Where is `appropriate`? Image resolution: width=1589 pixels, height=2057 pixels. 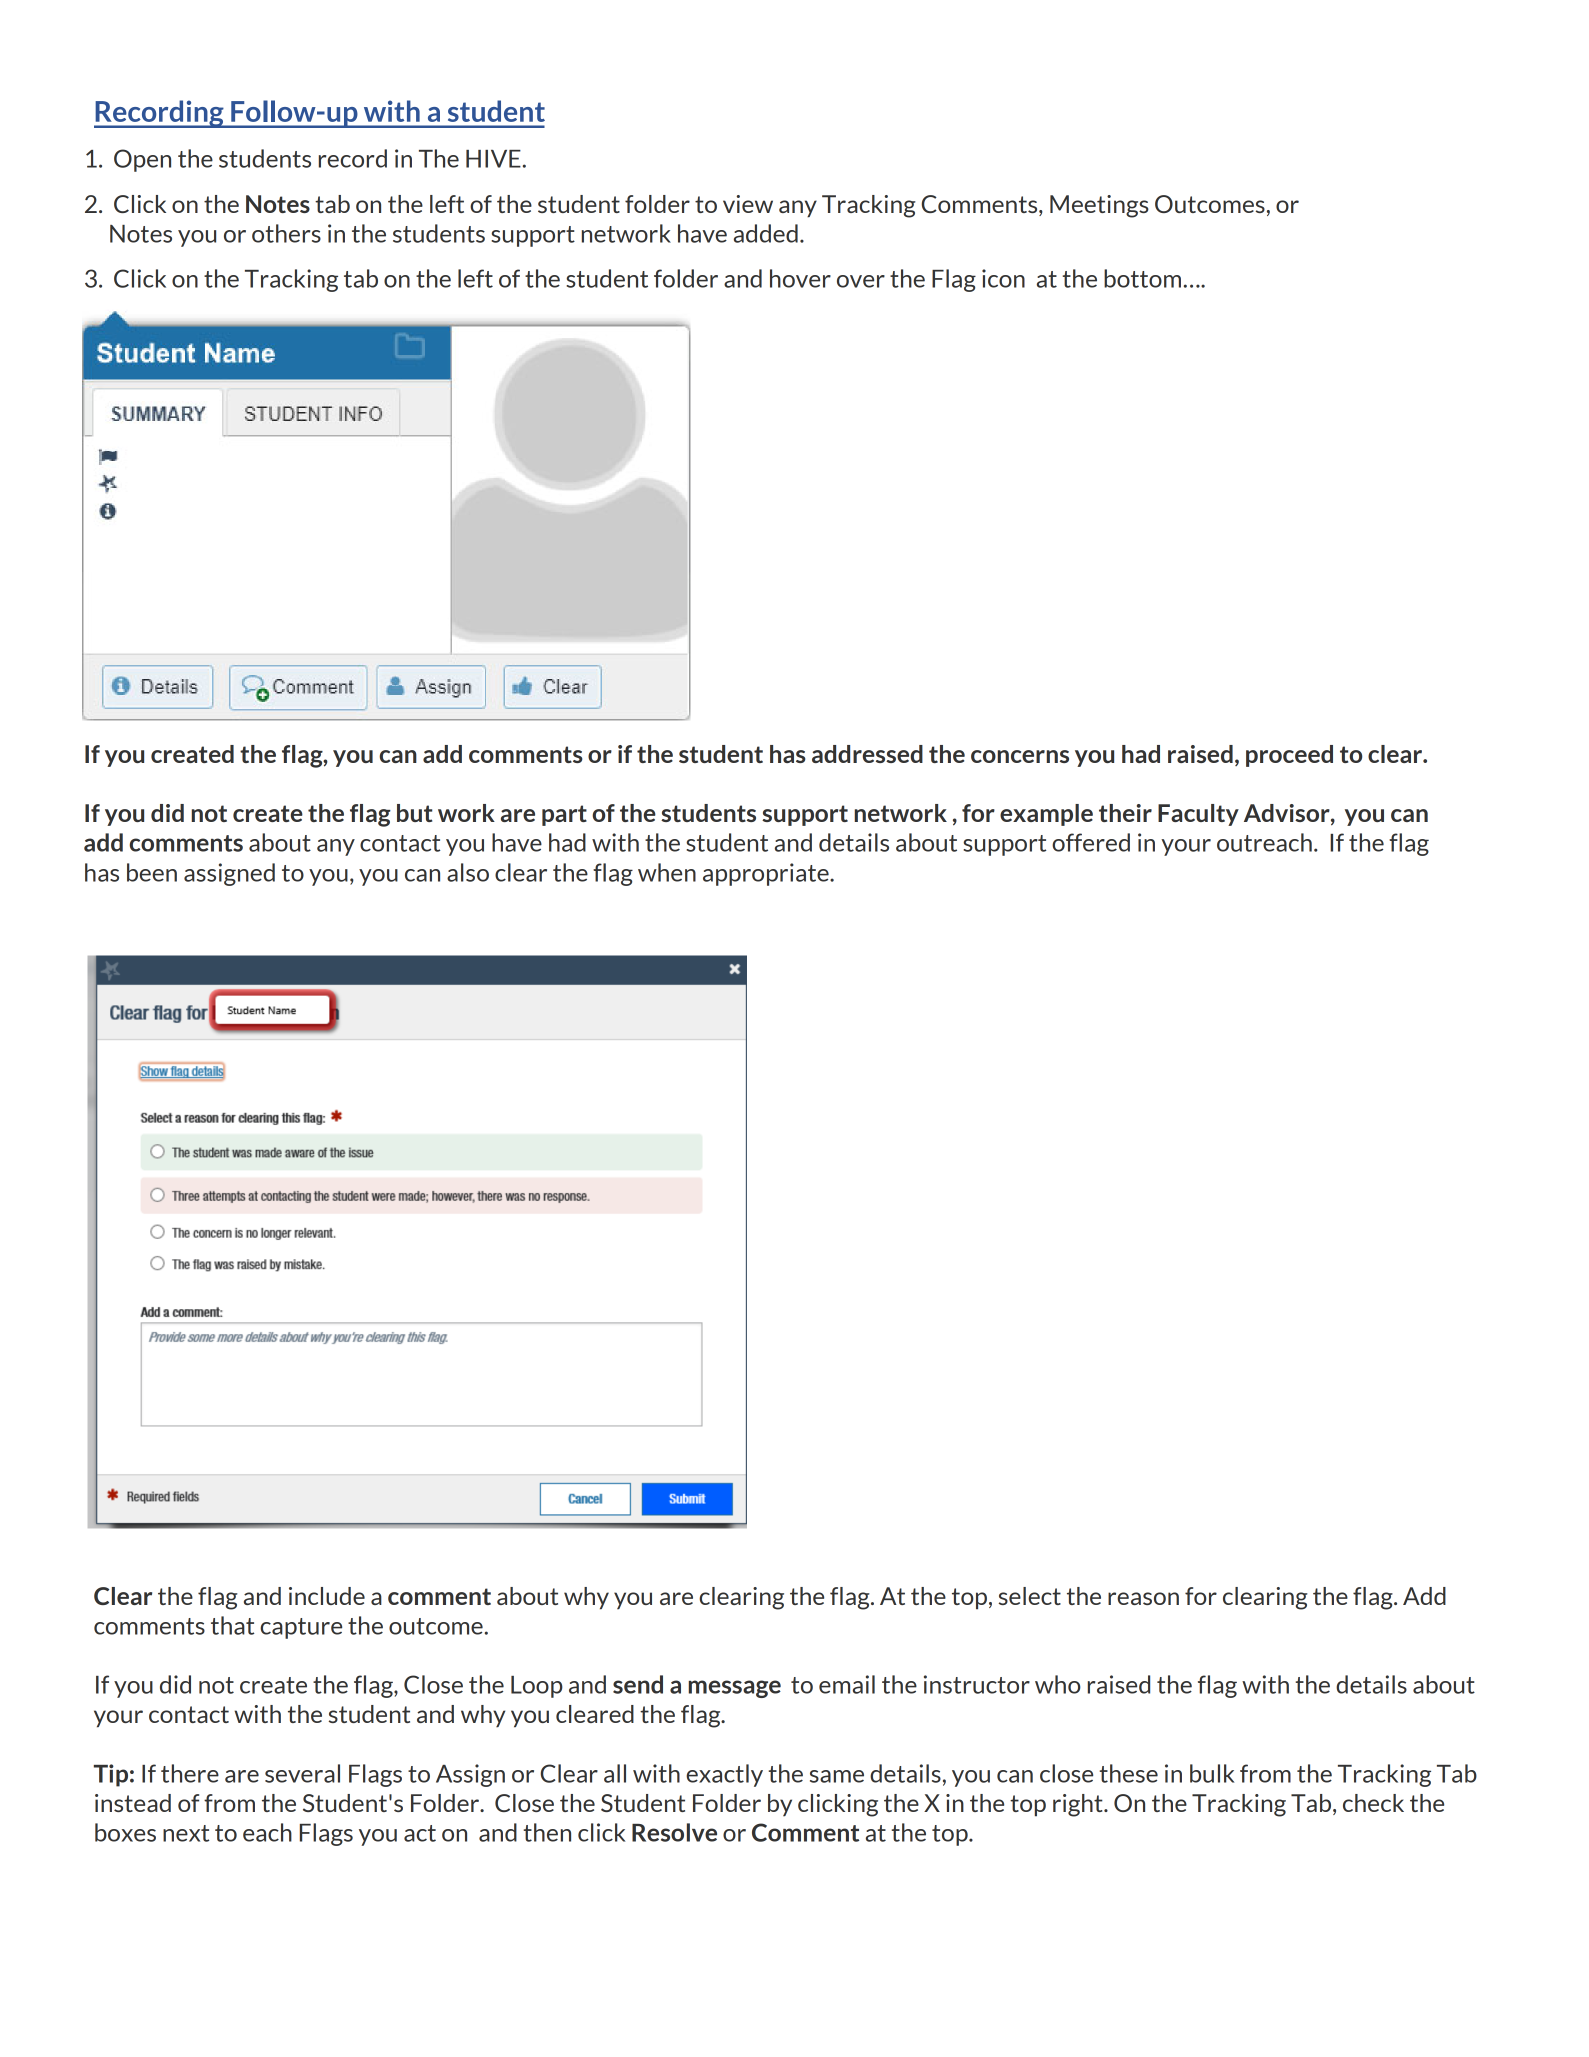 appropriate is located at coordinates (767, 874).
